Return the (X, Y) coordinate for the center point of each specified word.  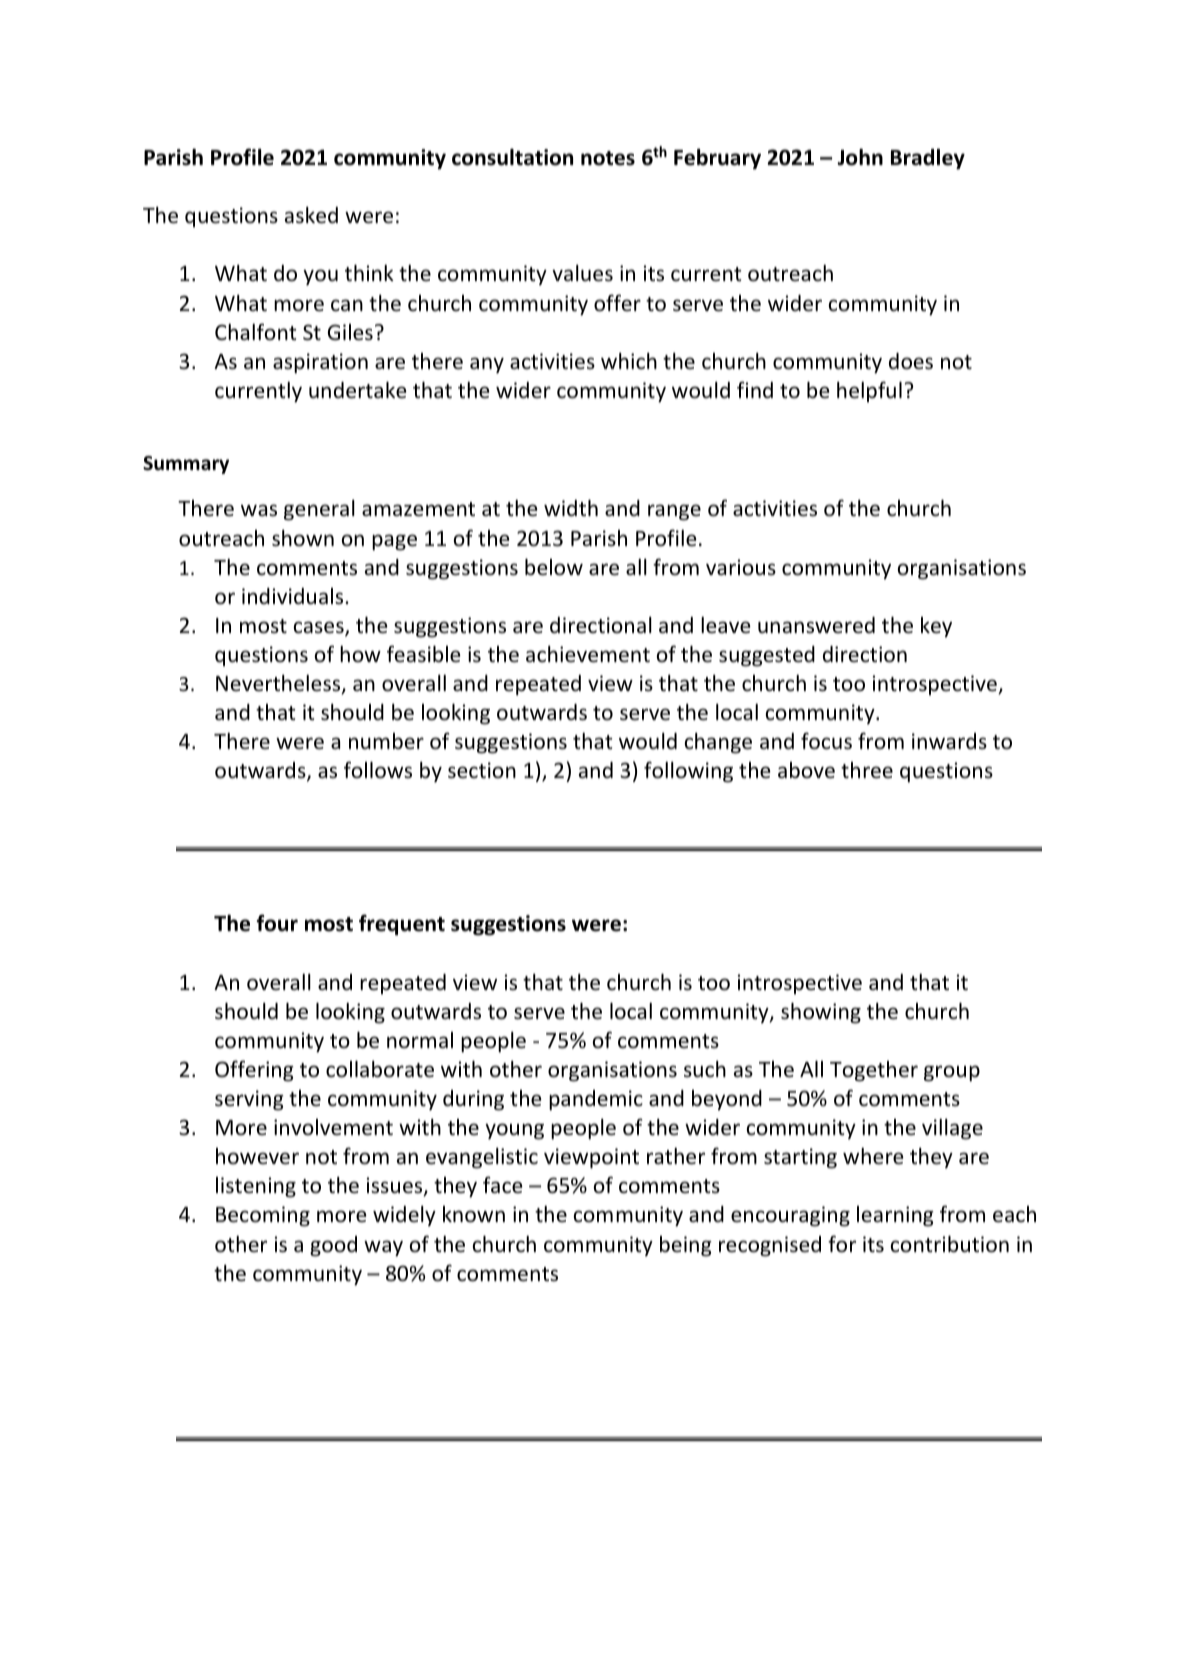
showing (821, 1013)
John (860, 157)
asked (311, 215)
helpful (869, 391)
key (936, 627)
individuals (294, 596)
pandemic (596, 1100)
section (482, 770)
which (629, 361)
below (554, 567)
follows (378, 770)
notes (608, 158)
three (867, 770)
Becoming (263, 1216)
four (277, 923)
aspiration (320, 363)
